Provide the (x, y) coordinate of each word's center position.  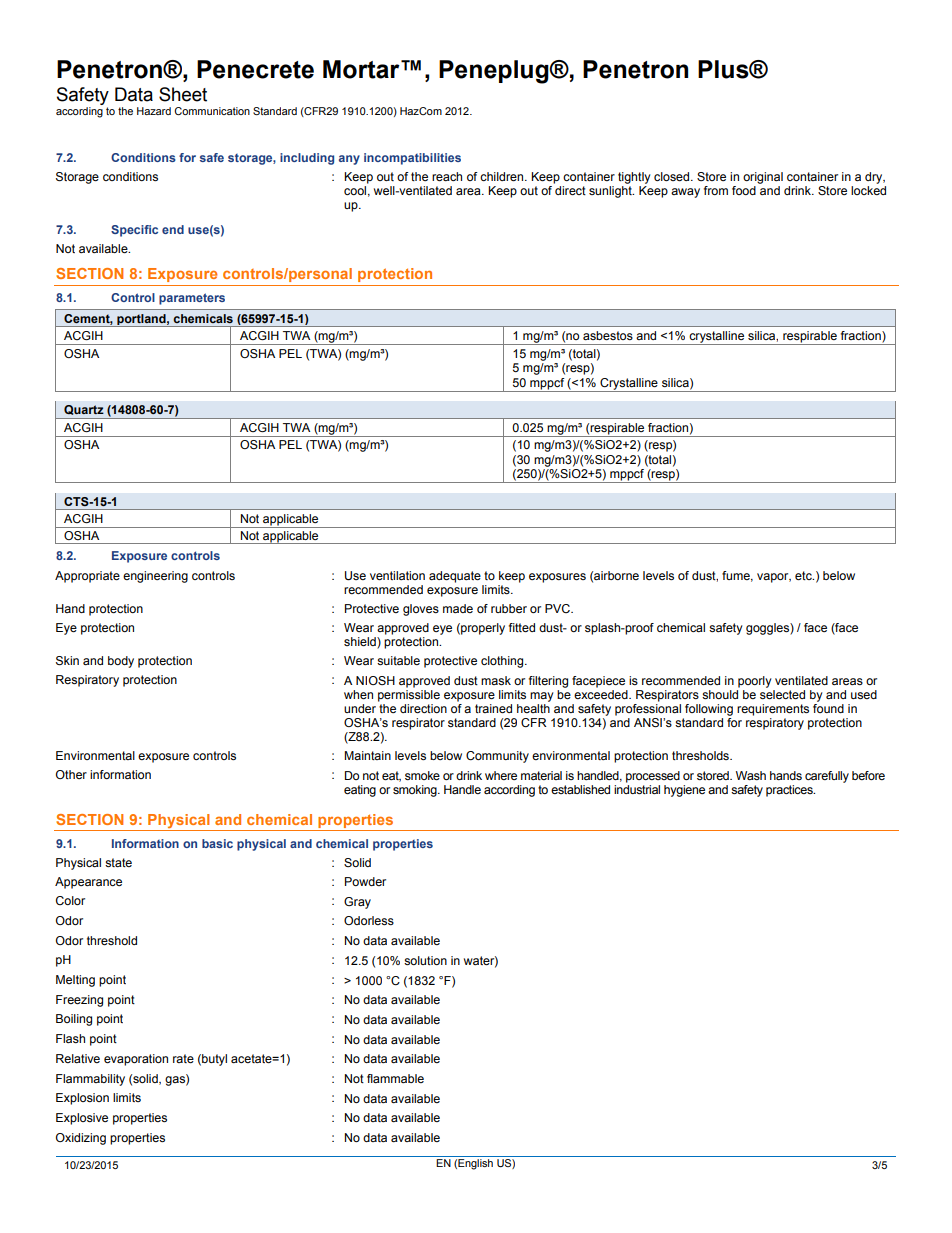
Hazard (154, 111)
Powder (365, 881)
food (744, 190)
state (118, 862)
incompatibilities (412, 159)
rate (183, 1058)
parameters (192, 299)
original (763, 178)
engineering (155, 577)
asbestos (608, 335)
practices (790, 791)
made (458, 608)
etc (804, 575)
